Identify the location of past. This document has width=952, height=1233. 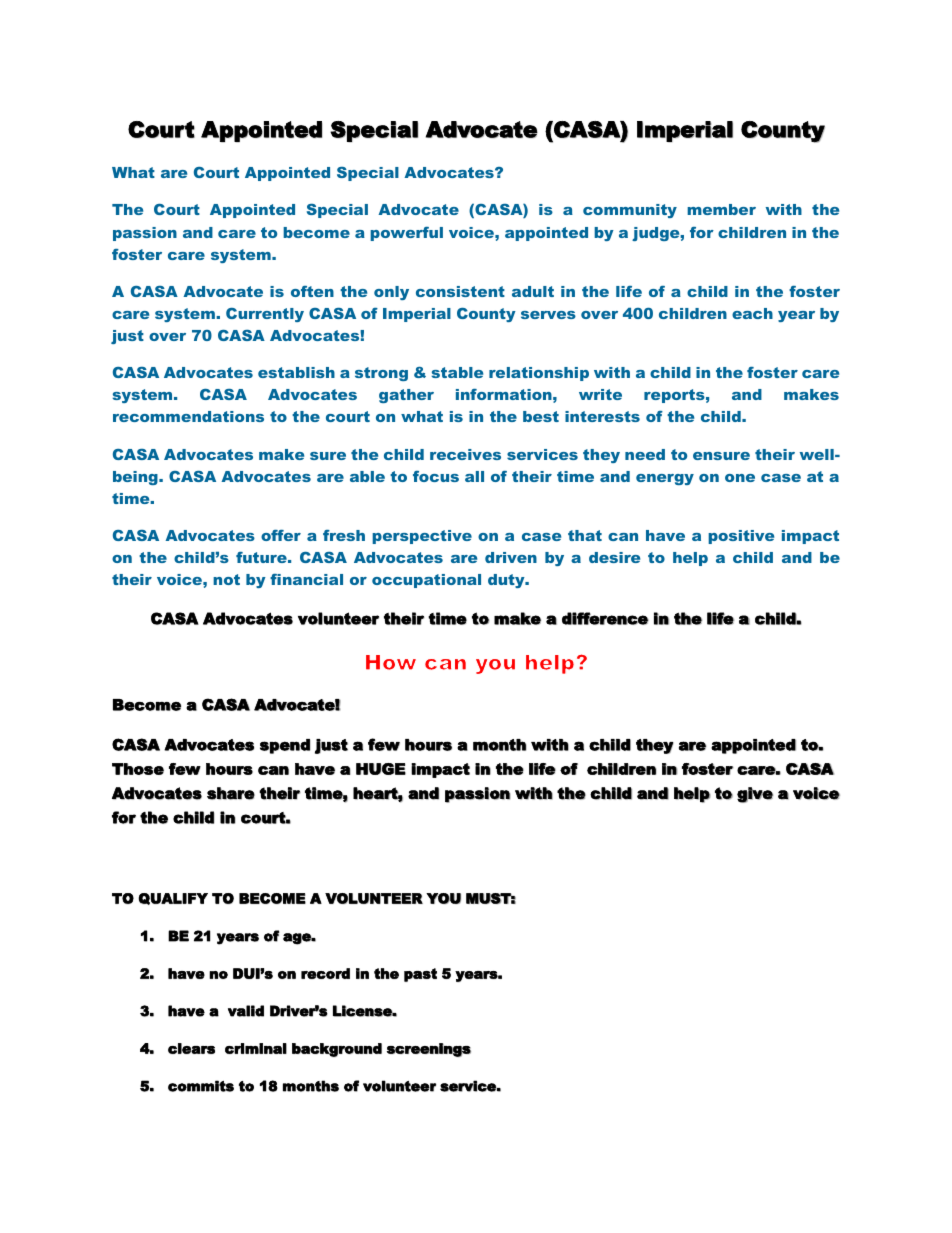
(420, 975).
